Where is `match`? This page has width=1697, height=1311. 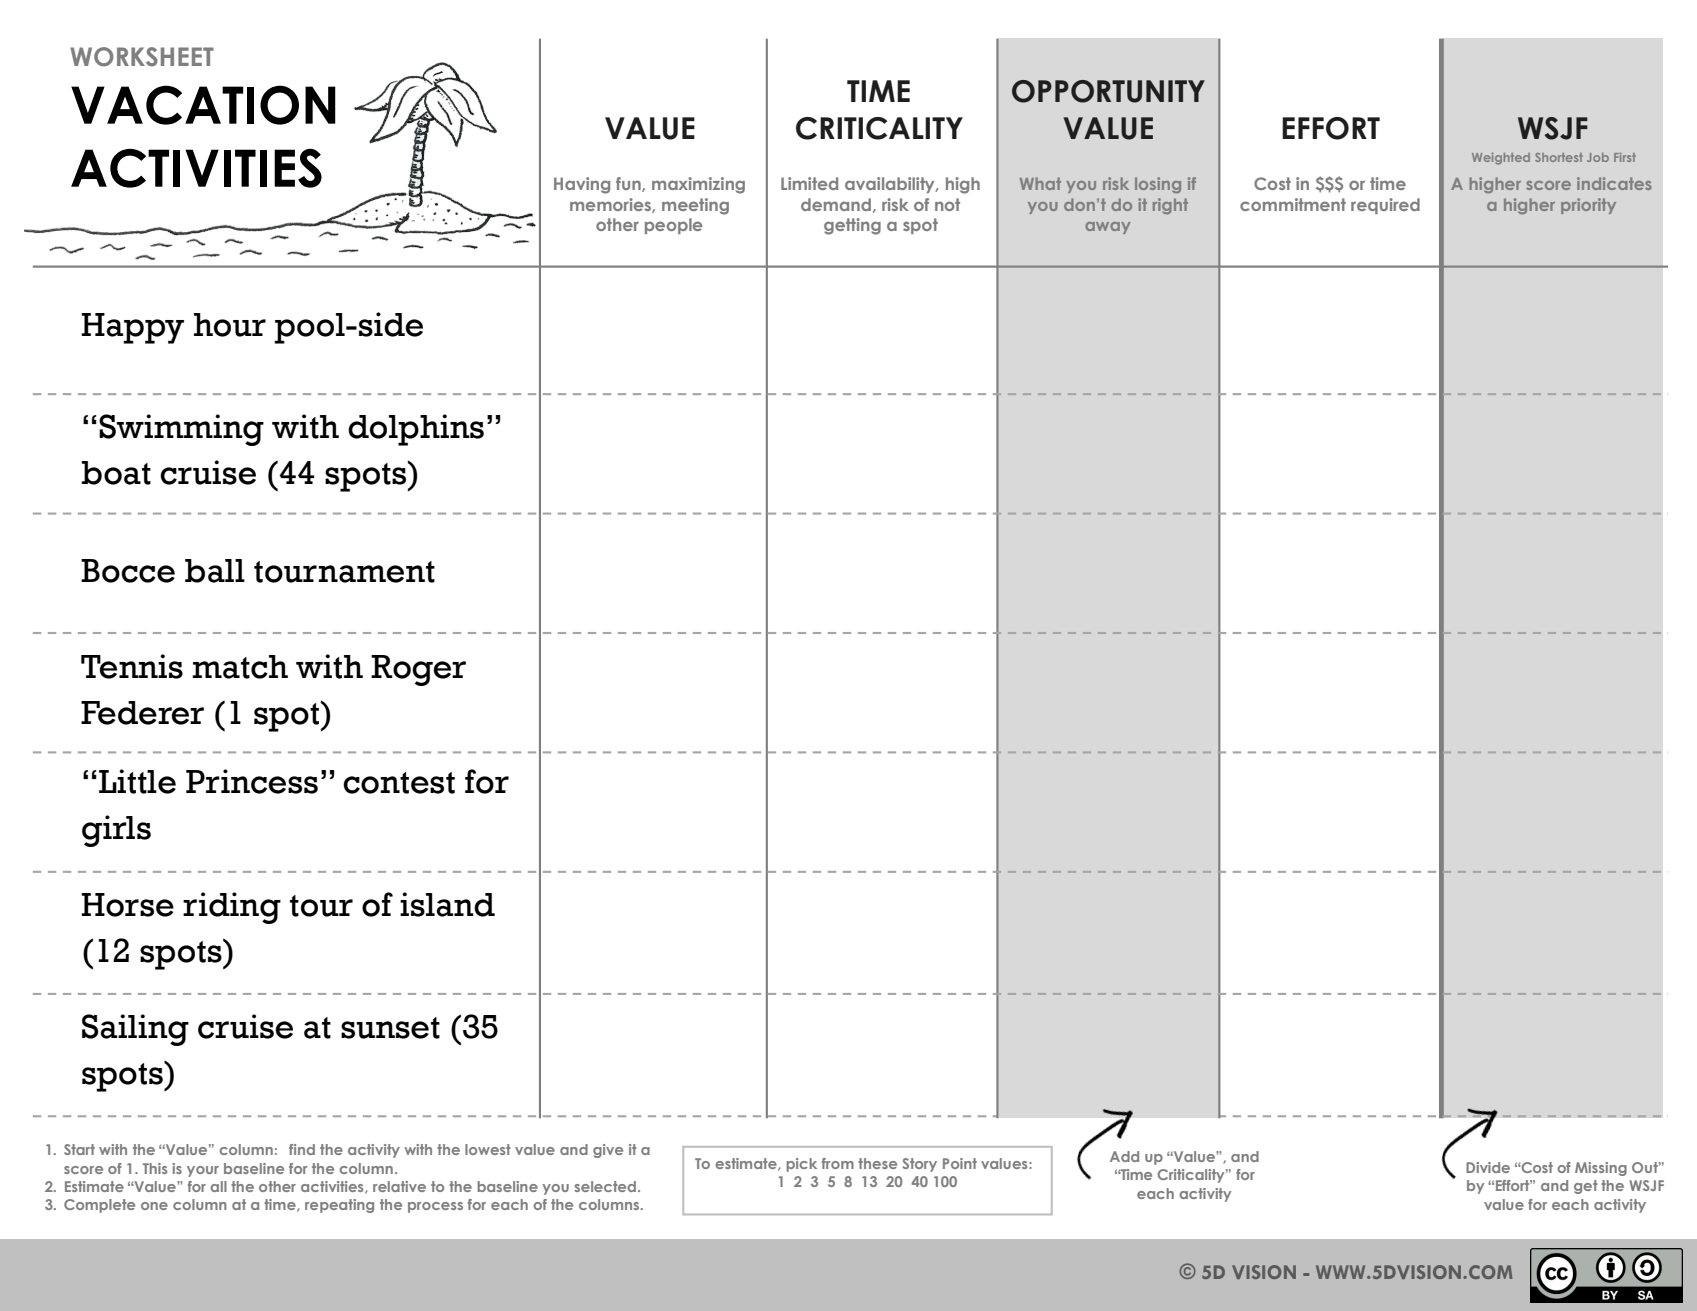
match is located at coordinates (240, 667).
